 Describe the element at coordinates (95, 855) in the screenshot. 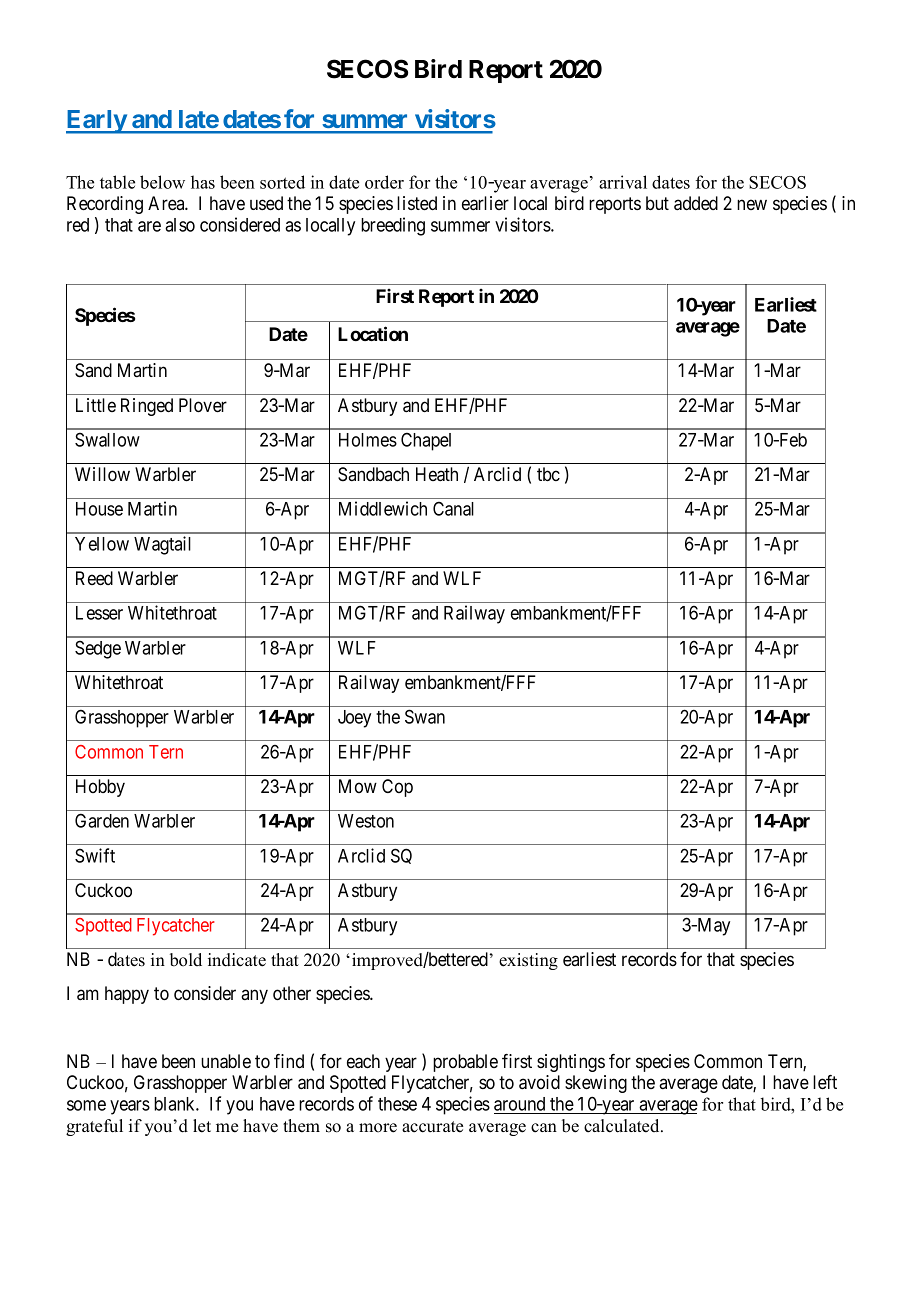

I see `Swift` at that location.
